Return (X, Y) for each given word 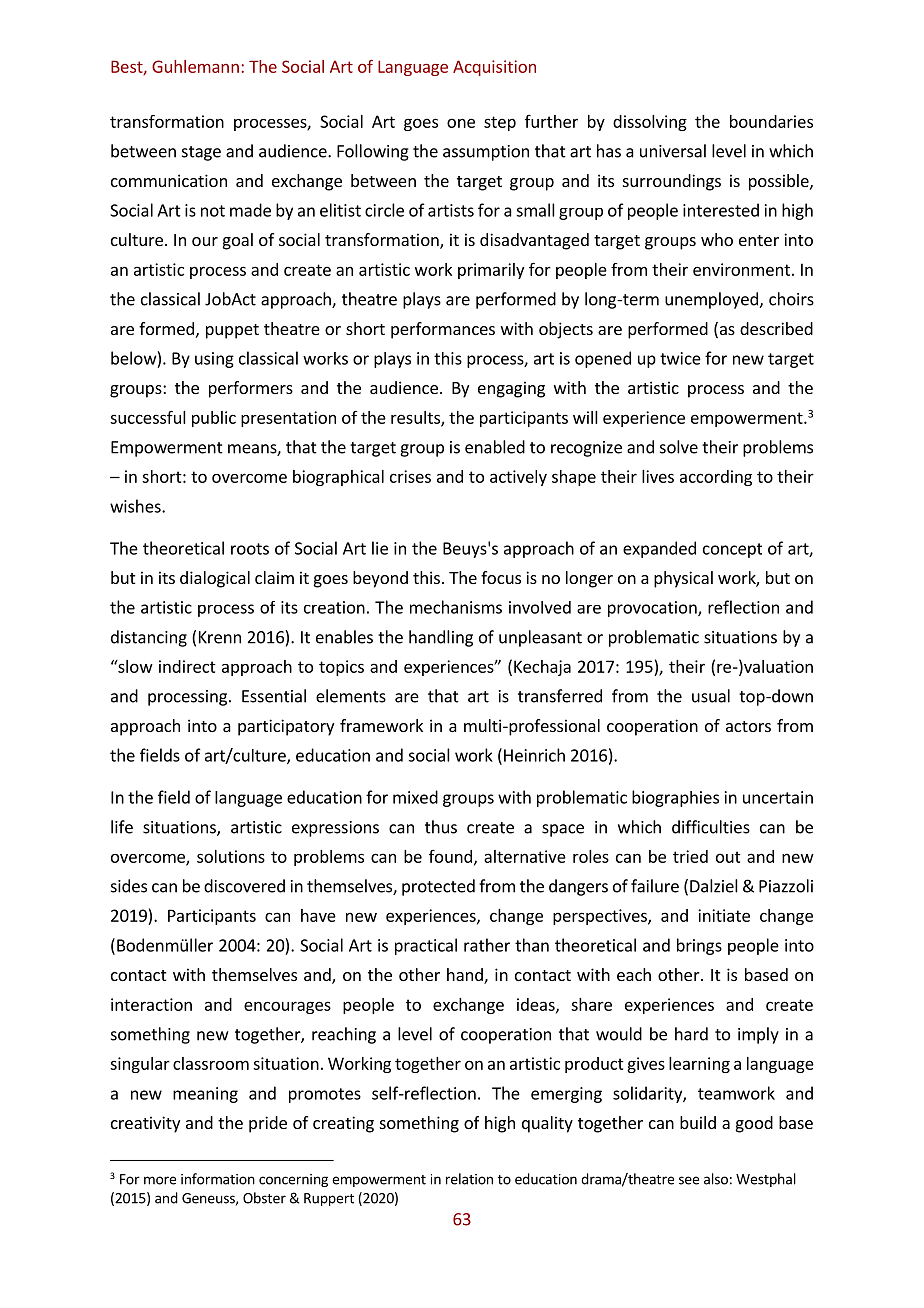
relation (469, 1179)
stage (201, 153)
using (214, 360)
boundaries (771, 121)
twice (680, 358)
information (218, 1179)
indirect (187, 666)
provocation (653, 609)
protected (438, 887)
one (461, 123)
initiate (724, 915)
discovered (244, 886)
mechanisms (456, 607)
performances (443, 330)
